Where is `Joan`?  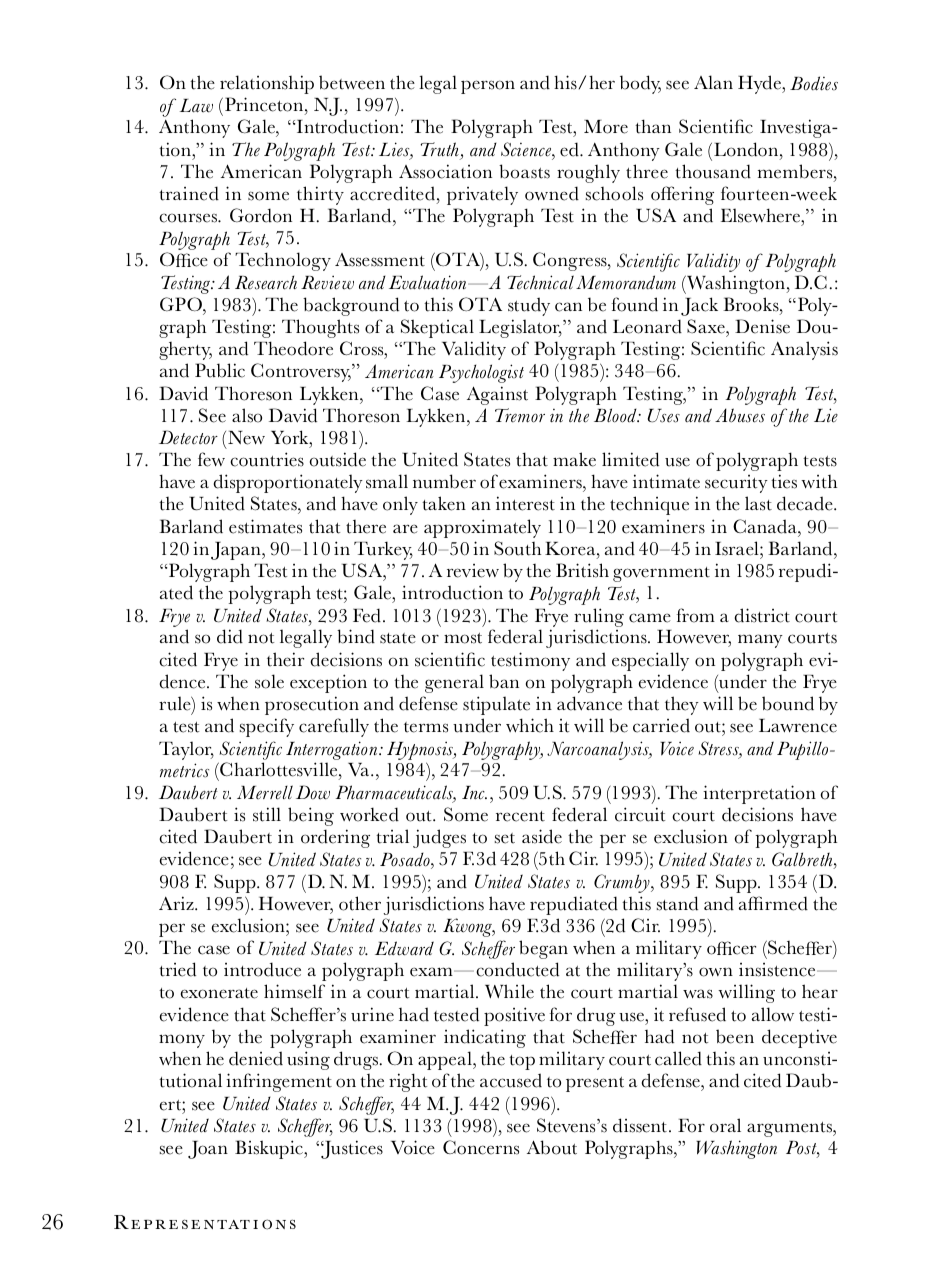
Joan is located at coordinates (208, 1150).
